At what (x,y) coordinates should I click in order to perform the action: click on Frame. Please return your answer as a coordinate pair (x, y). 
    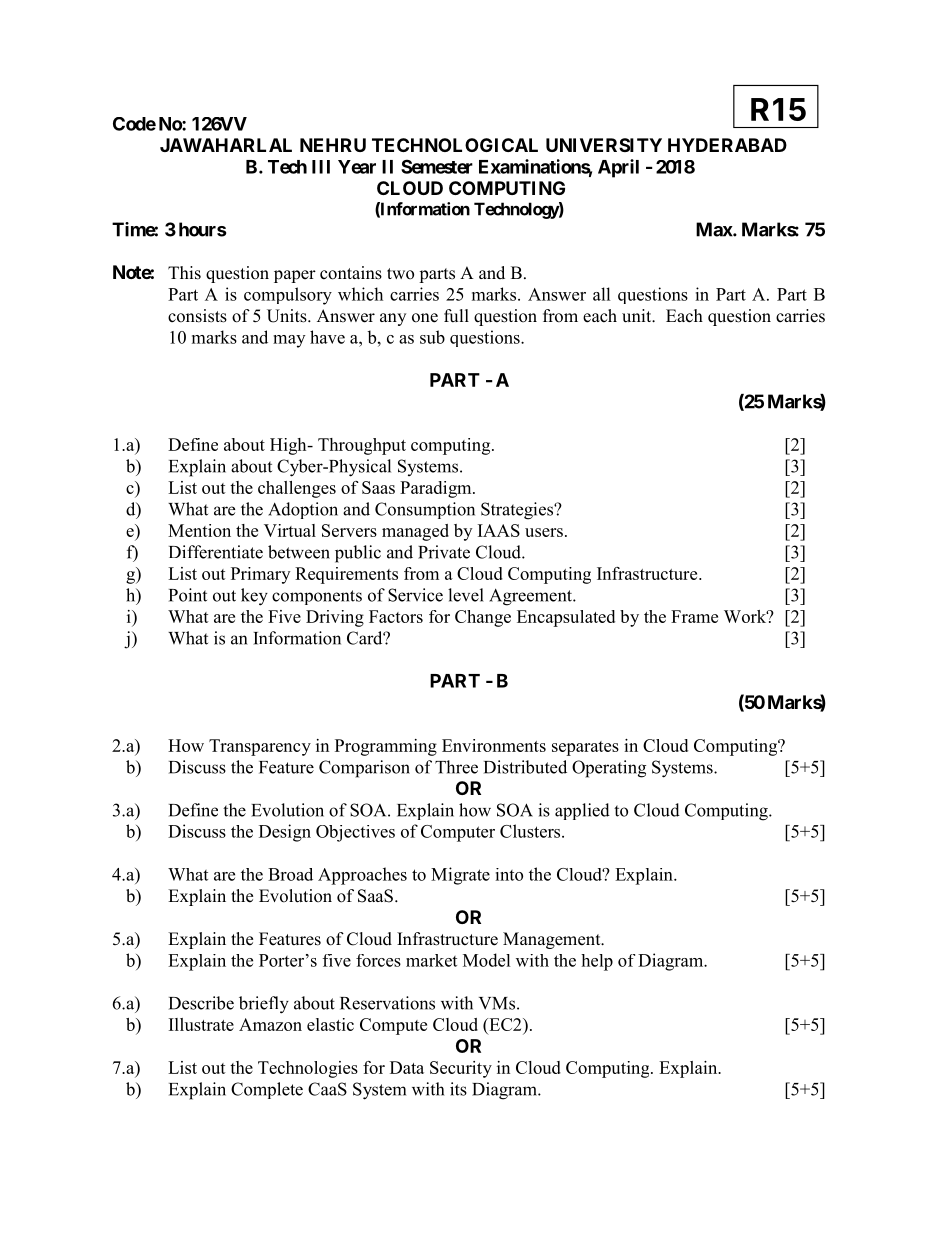
    Looking at the image, I should click on (694, 616).
